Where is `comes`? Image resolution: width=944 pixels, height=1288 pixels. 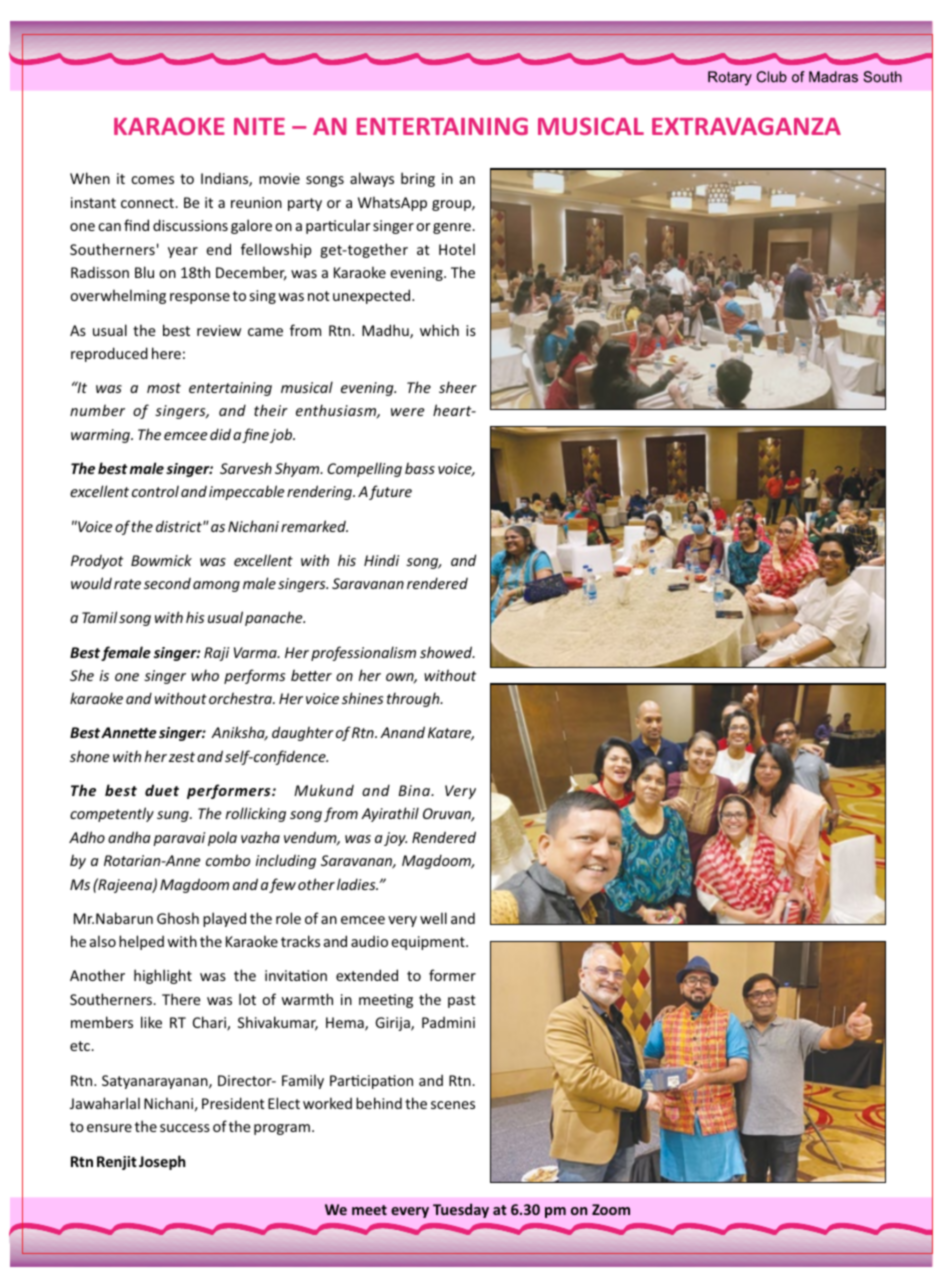 comes is located at coordinates (152, 180).
